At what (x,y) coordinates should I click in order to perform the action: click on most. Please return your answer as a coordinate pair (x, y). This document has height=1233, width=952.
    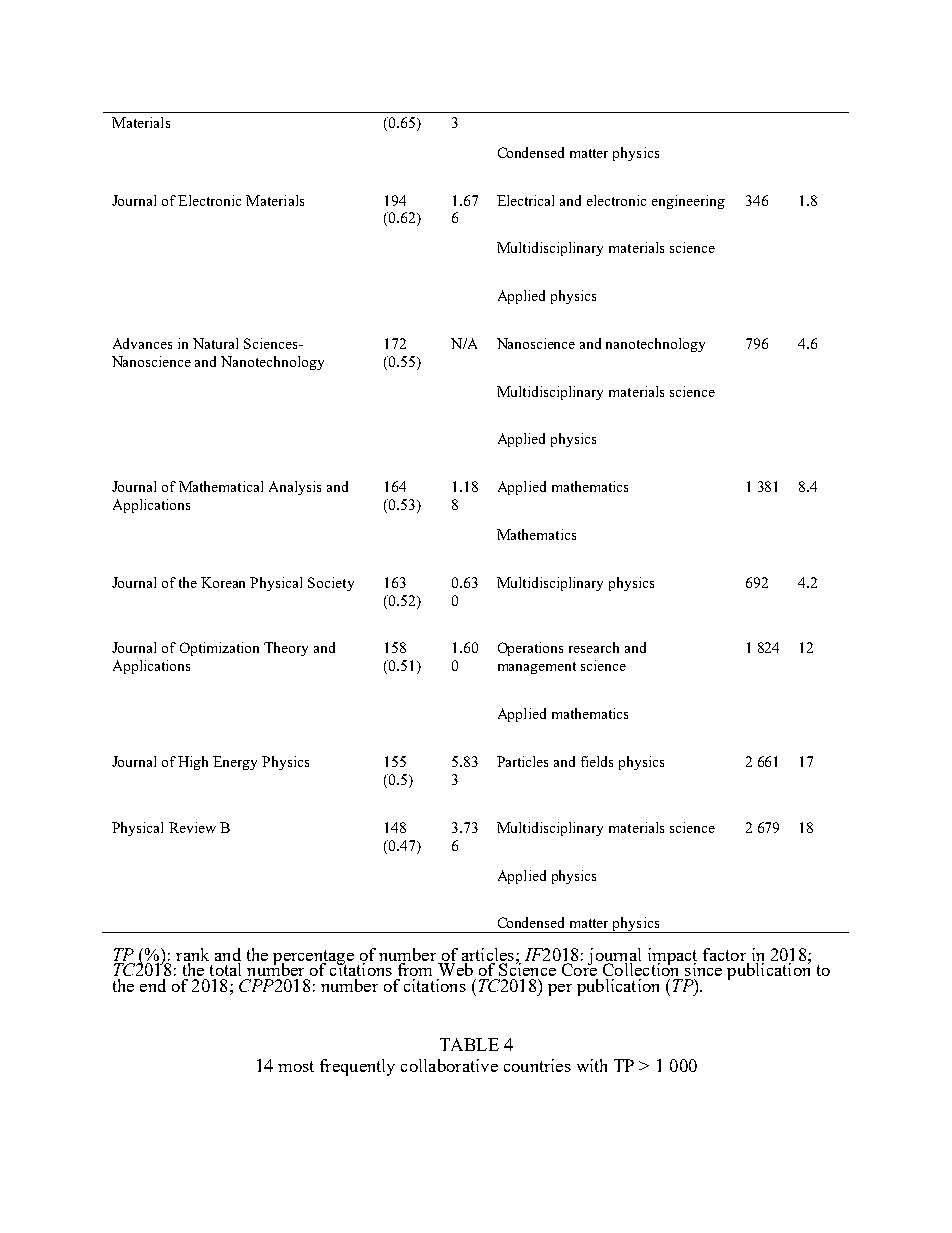
    Looking at the image, I should click on (296, 1066).
